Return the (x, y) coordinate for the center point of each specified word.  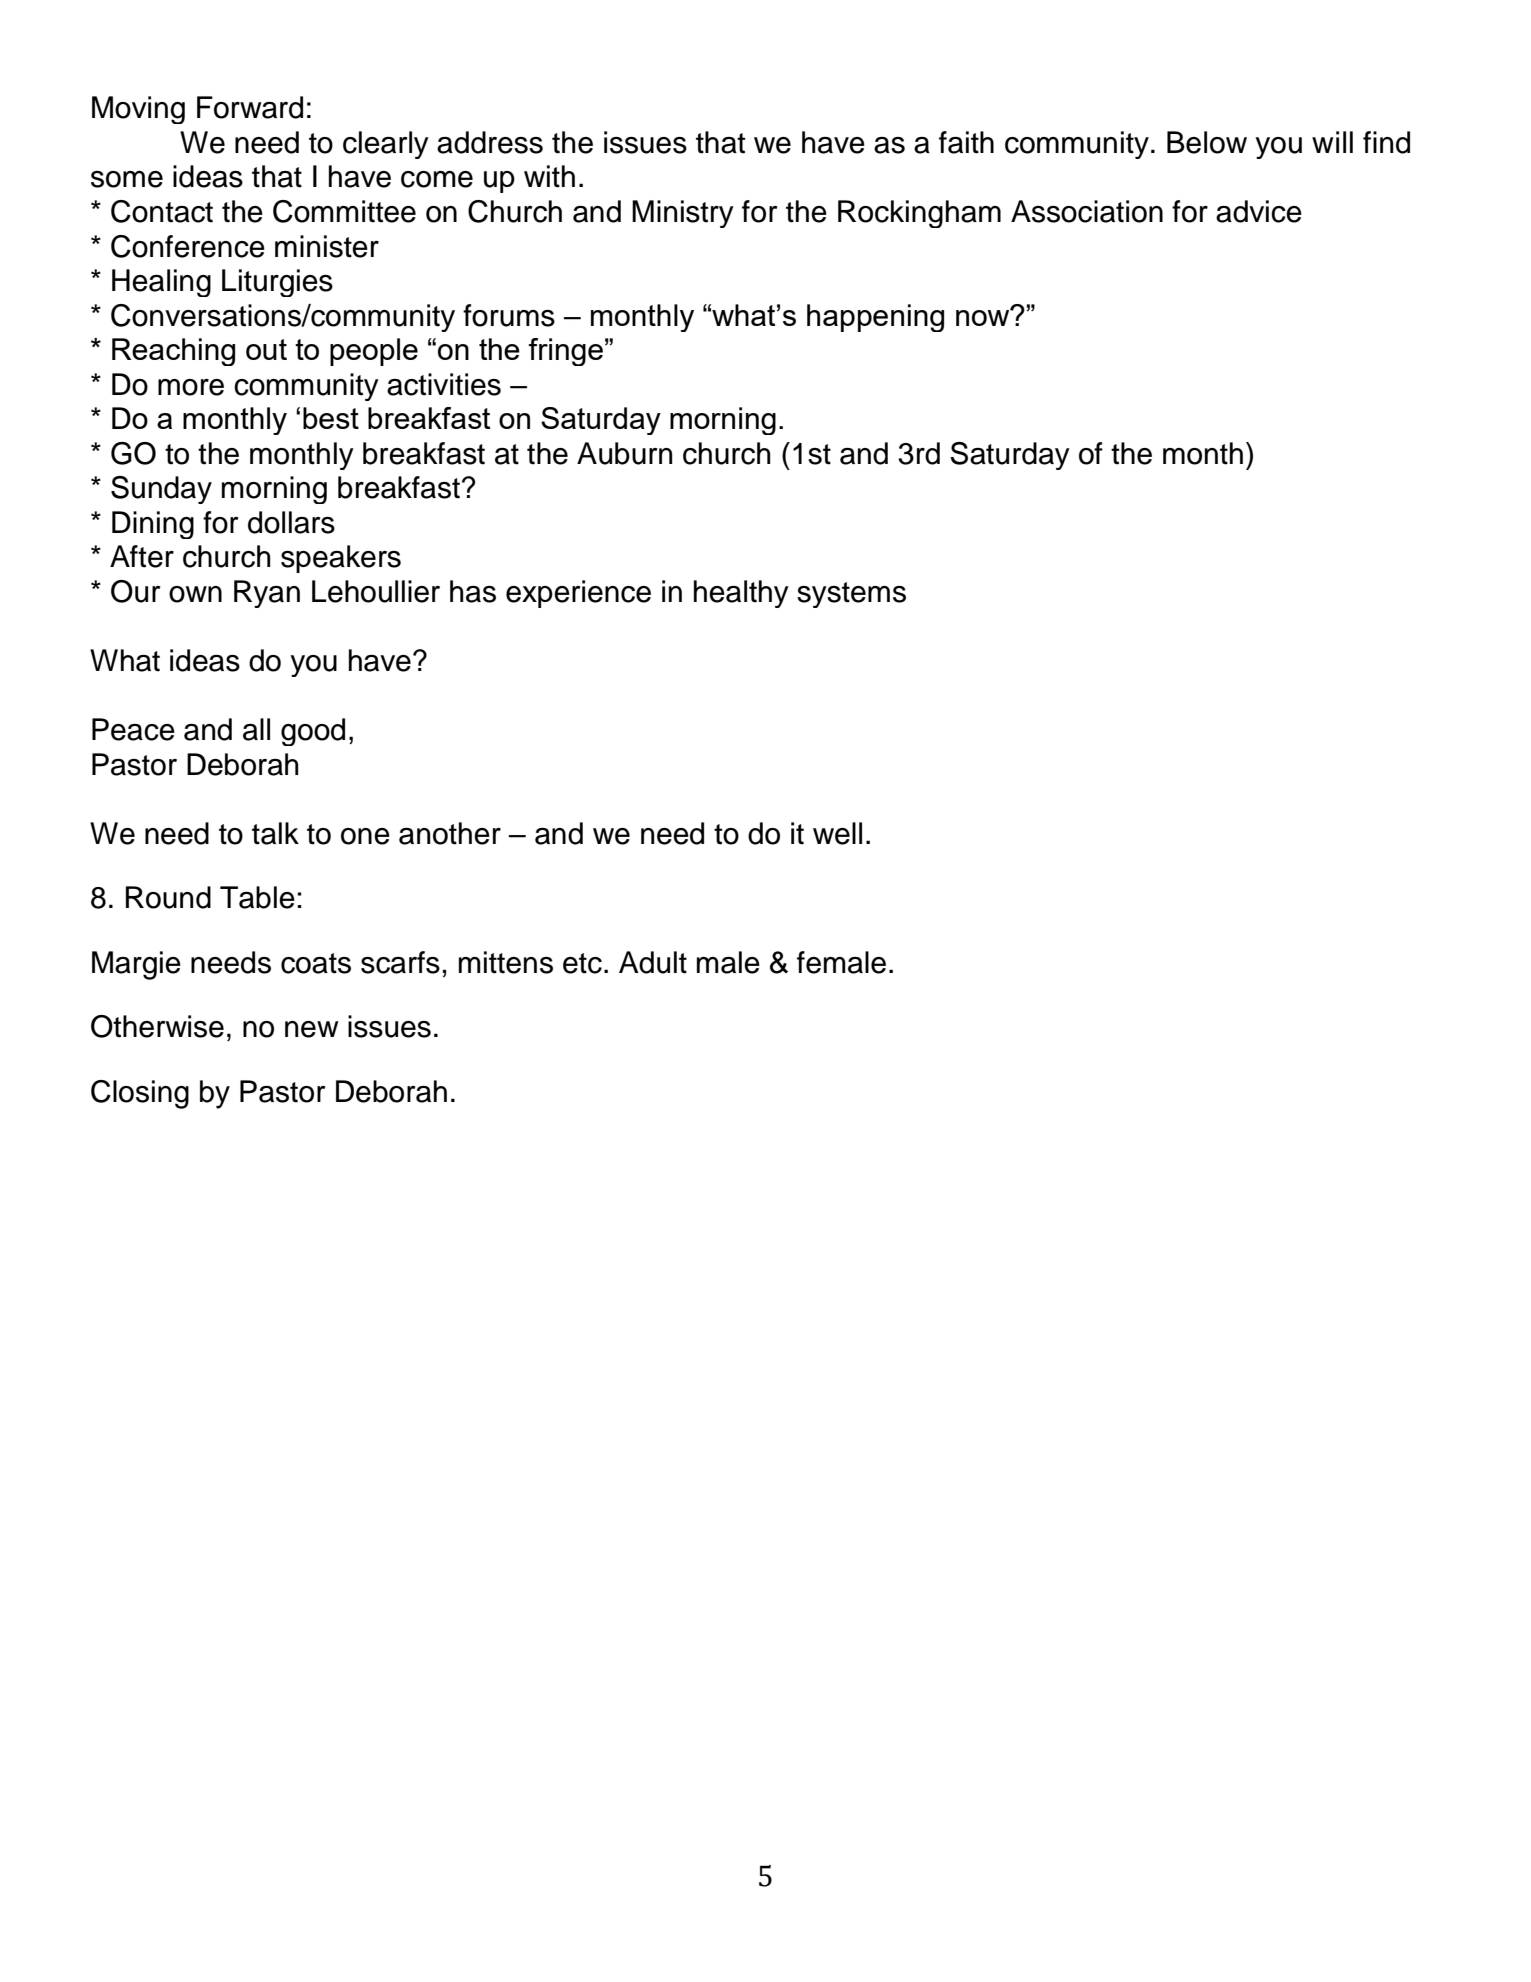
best (331, 418)
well (837, 833)
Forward (250, 107)
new (312, 1029)
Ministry (683, 214)
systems (851, 595)
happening (875, 318)
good (313, 732)
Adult (653, 962)
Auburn (624, 453)
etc (582, 963)
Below (1207, 142)
